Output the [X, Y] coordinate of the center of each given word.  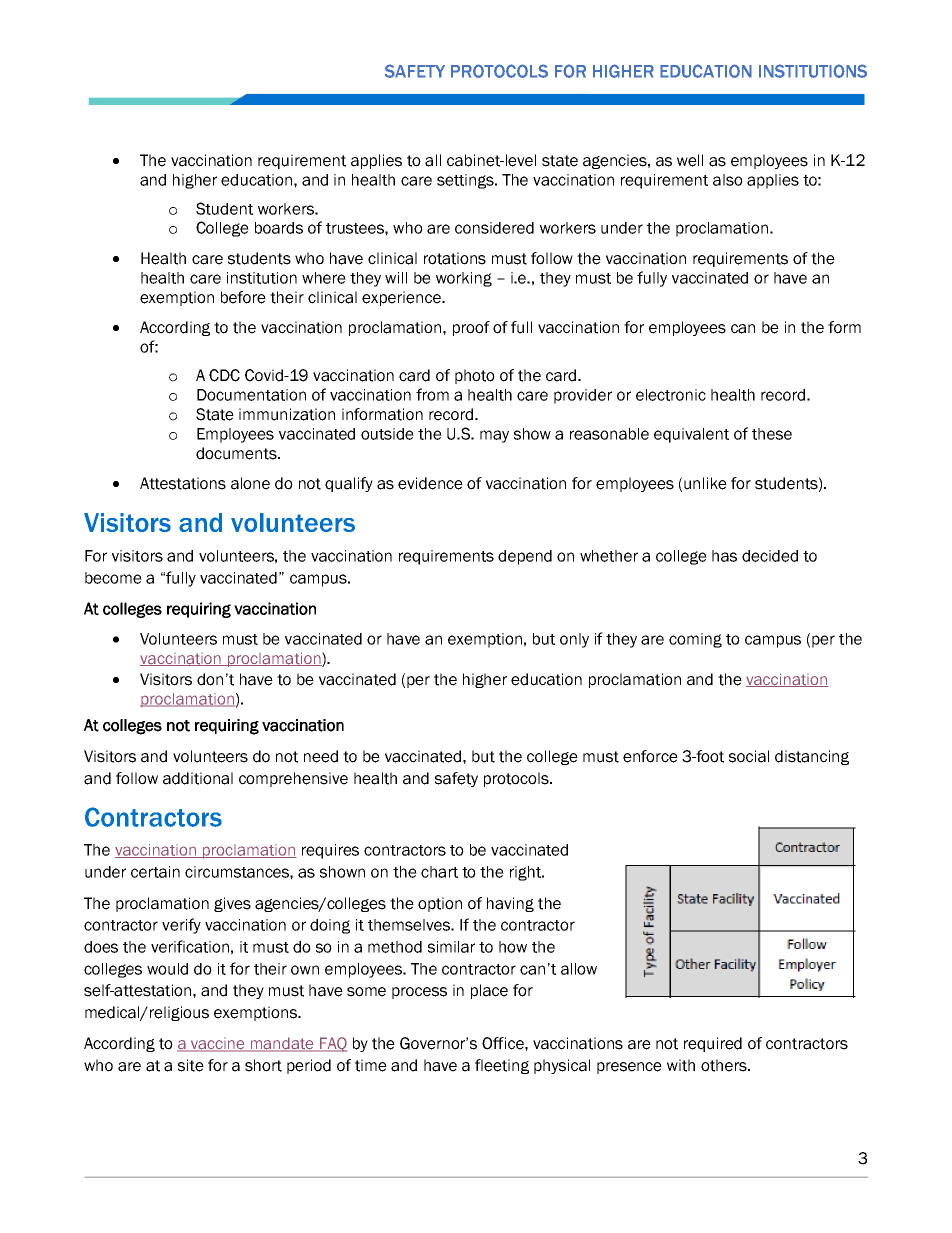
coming [695, 640]
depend [525, 557]
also [728, 180]
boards [279, 228]
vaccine [218, 1045]
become [113, 578]
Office [504, 1043]
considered [494, 228]
